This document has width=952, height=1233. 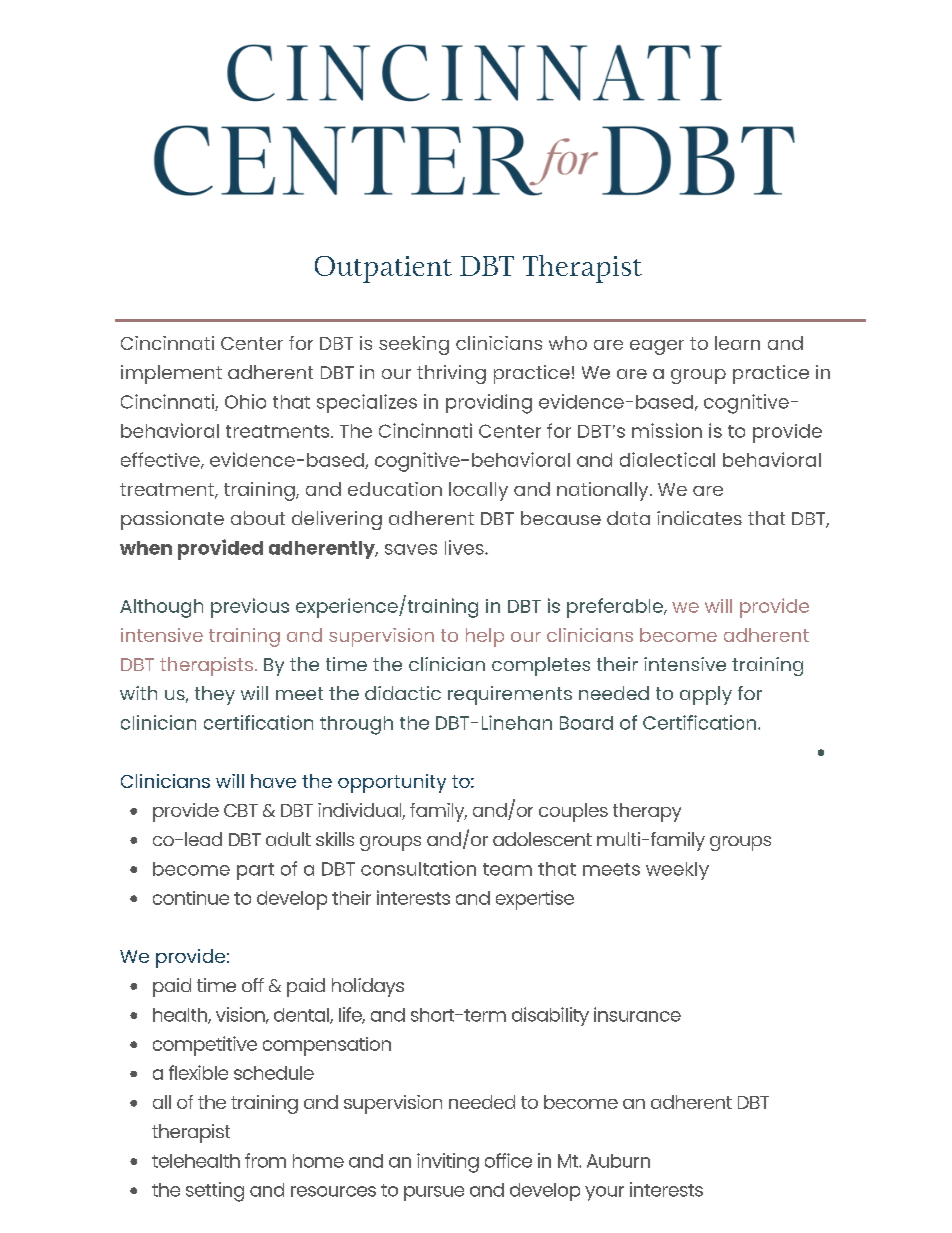 What do you see at coordinates (706, 695) in the document?
I see `apply` at bounding box center [706, 695].
